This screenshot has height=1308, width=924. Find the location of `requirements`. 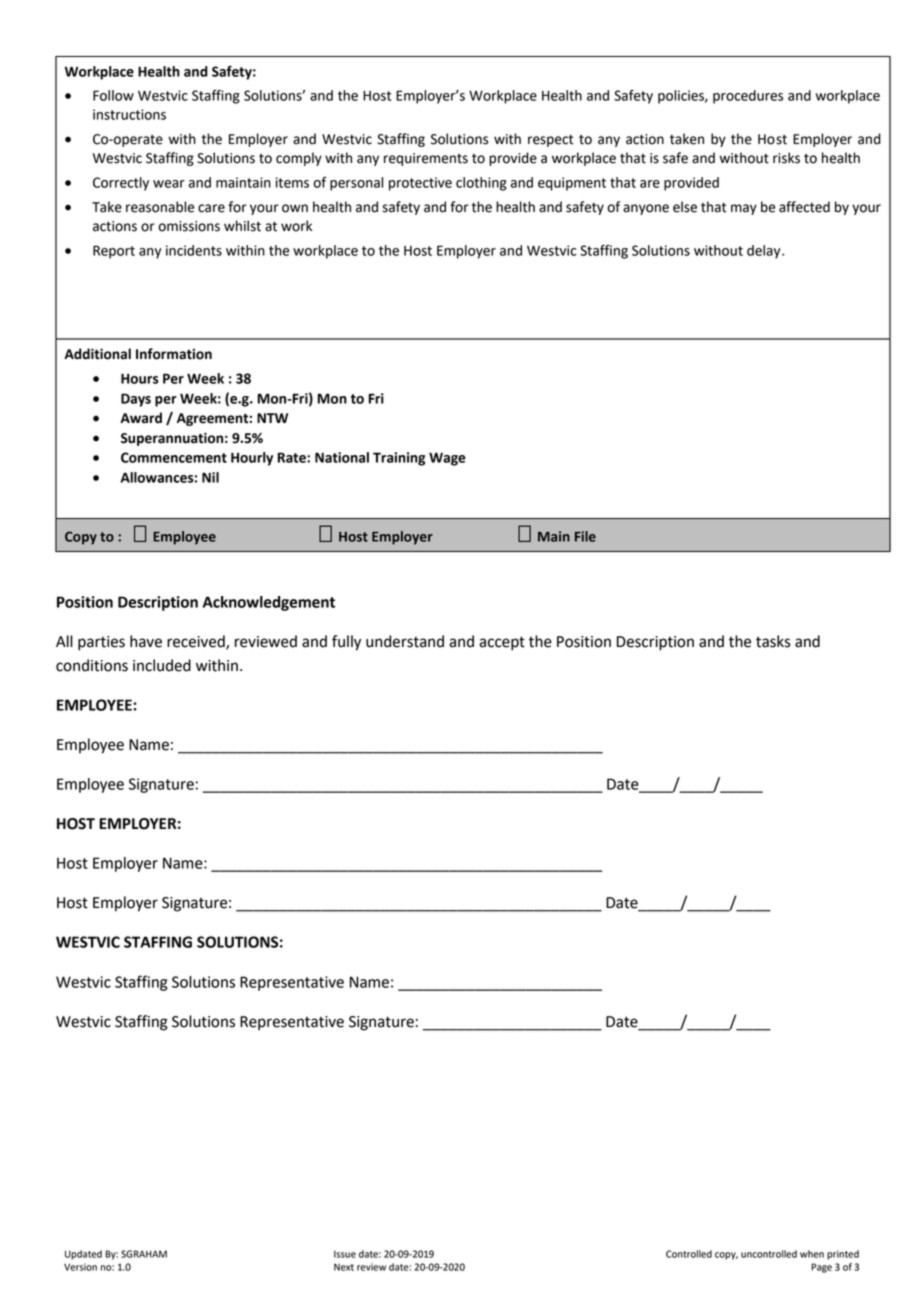

requirements is located at coordinates (426, 159).
